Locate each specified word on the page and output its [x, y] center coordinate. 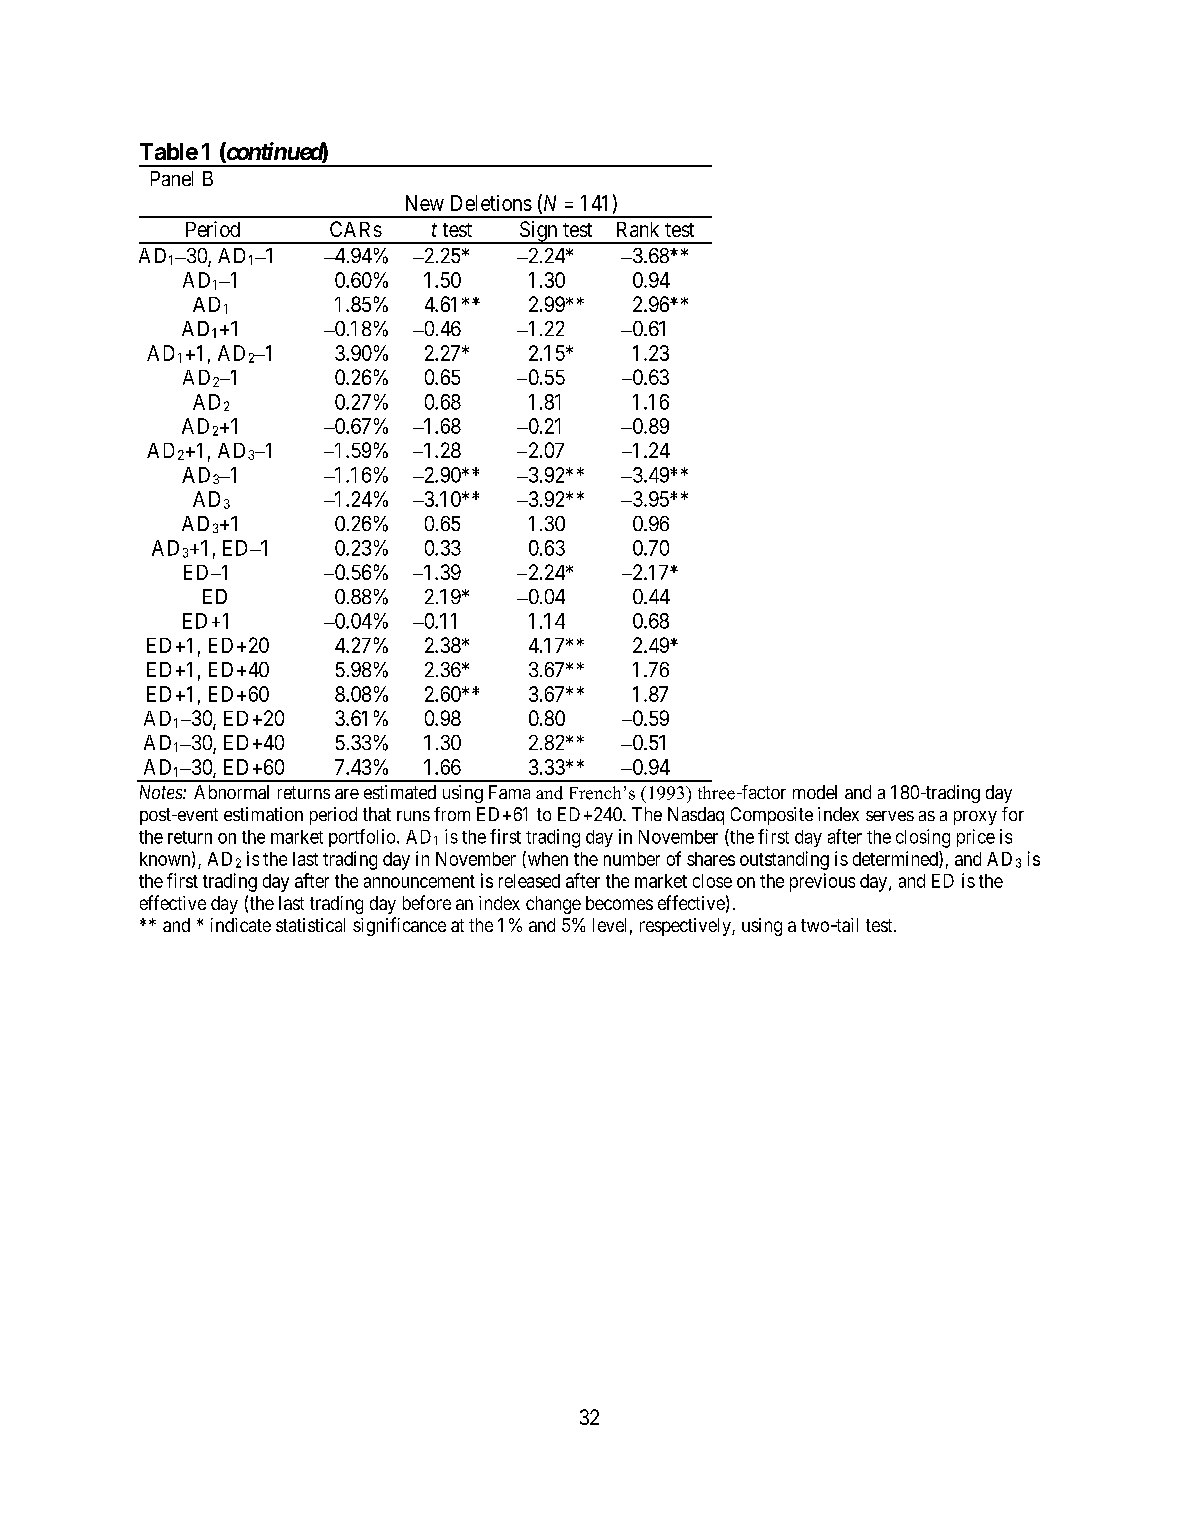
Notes [162, 792]
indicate [241, 925]
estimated [400, 792]
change [553, 905]
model [815, 792]
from [452, 814]
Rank [638, 229]
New [425, 203]
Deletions [491, 203]
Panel [172, 178]
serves [890, 816]
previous [822, 882]
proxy [975, 818]
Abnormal [231, 792]
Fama [509, 792]
